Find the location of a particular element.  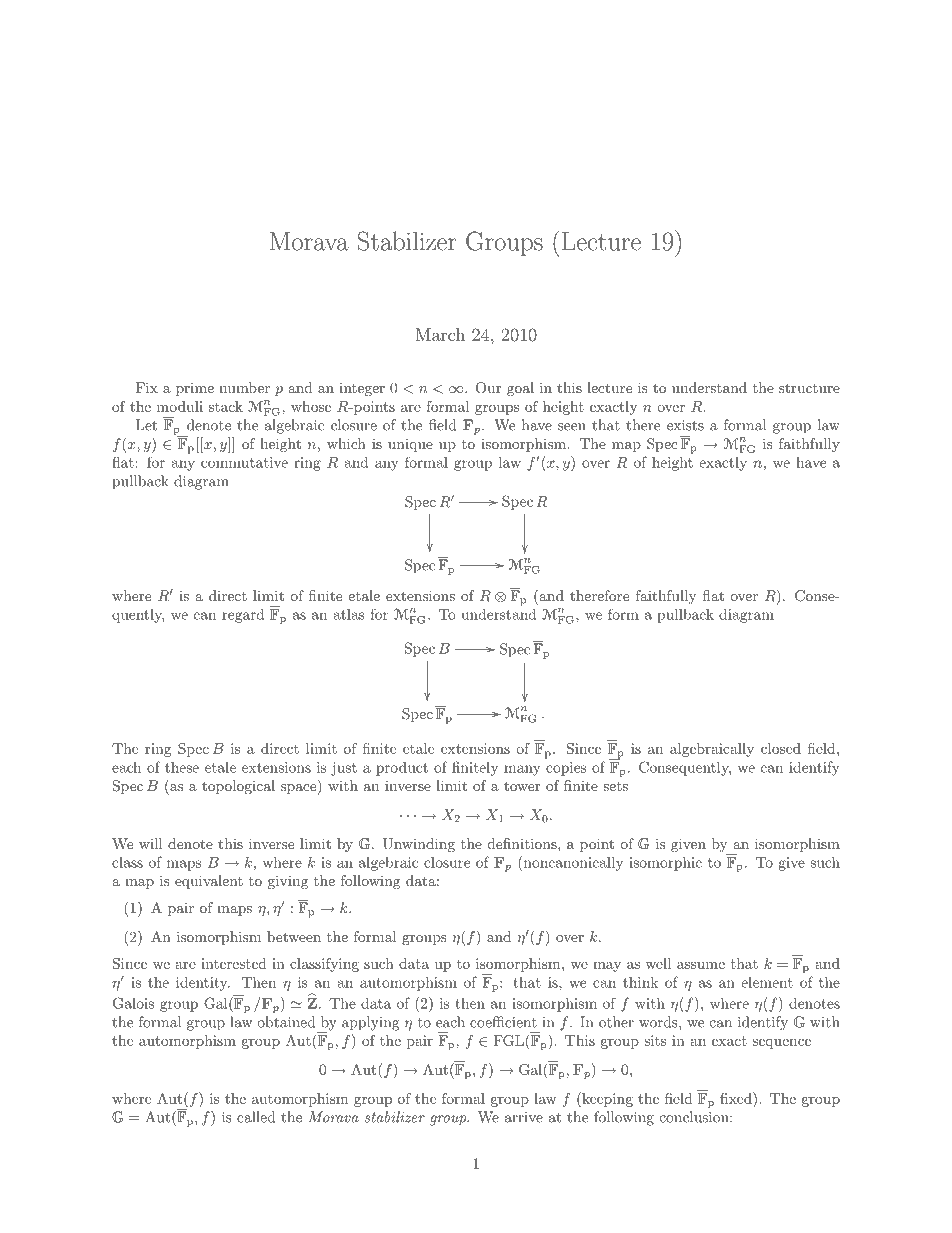

these is located at coordinates (182, 767).
